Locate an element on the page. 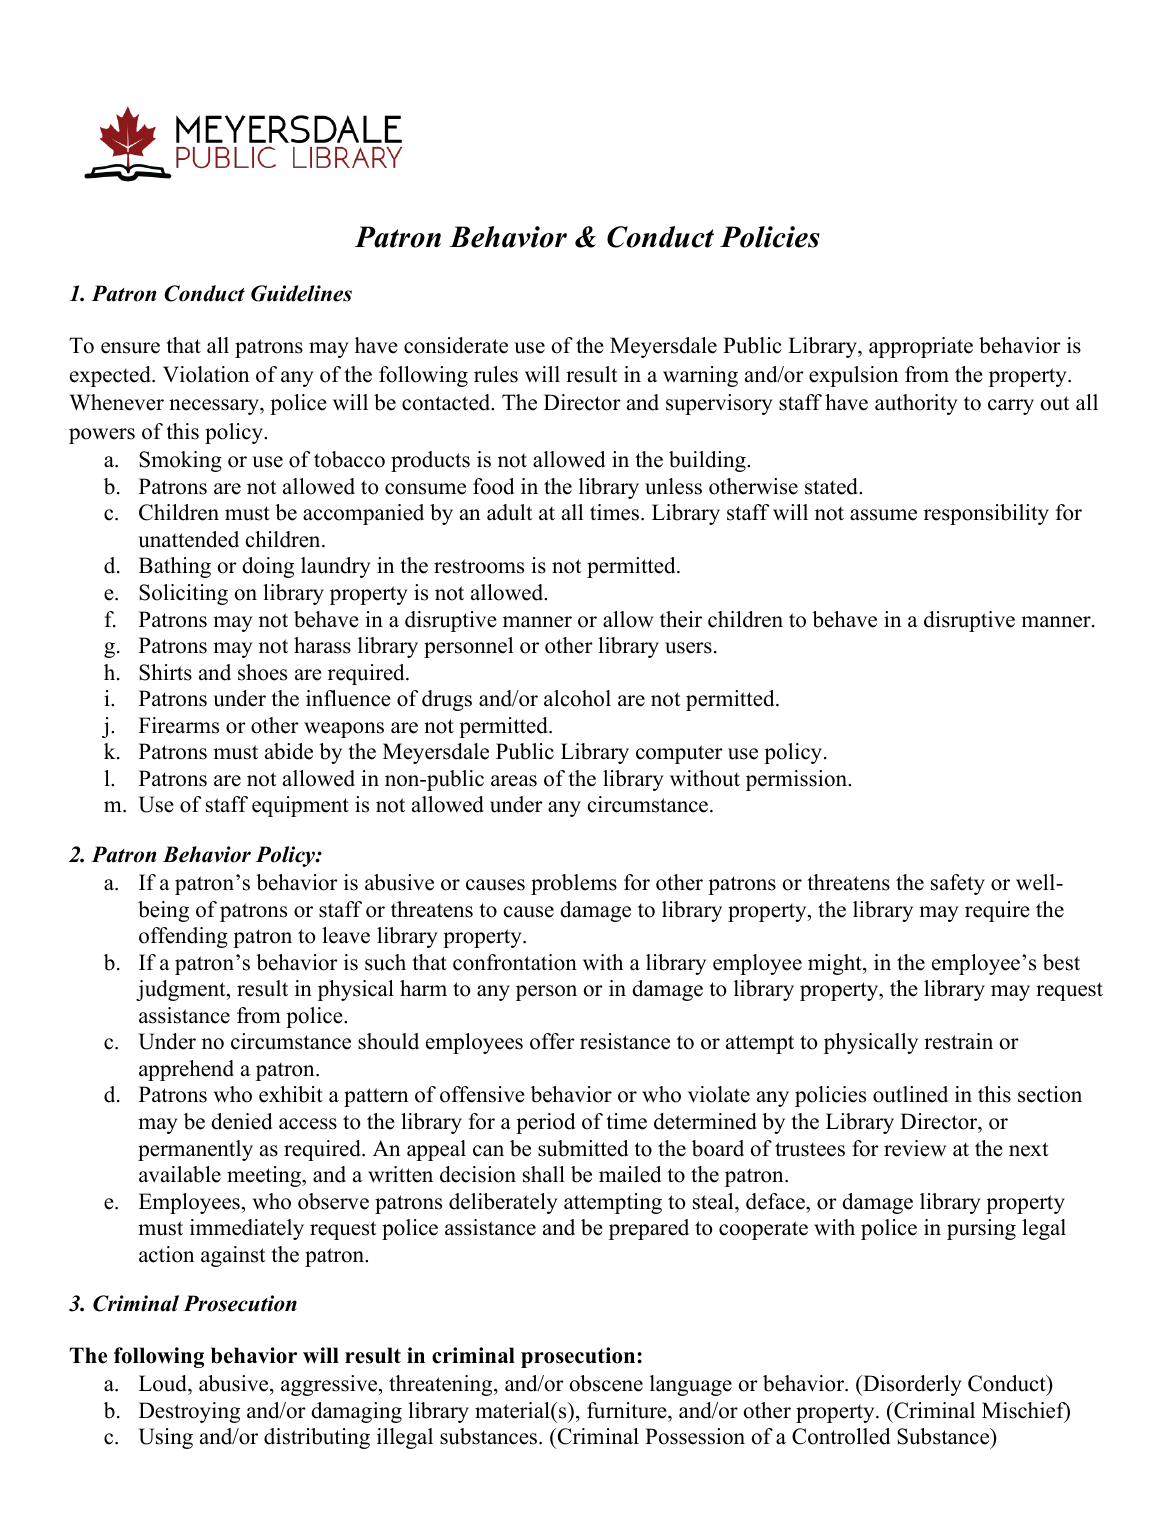 The image size is (1176, 1522). restrain is located at coordinates (958, 1041).
